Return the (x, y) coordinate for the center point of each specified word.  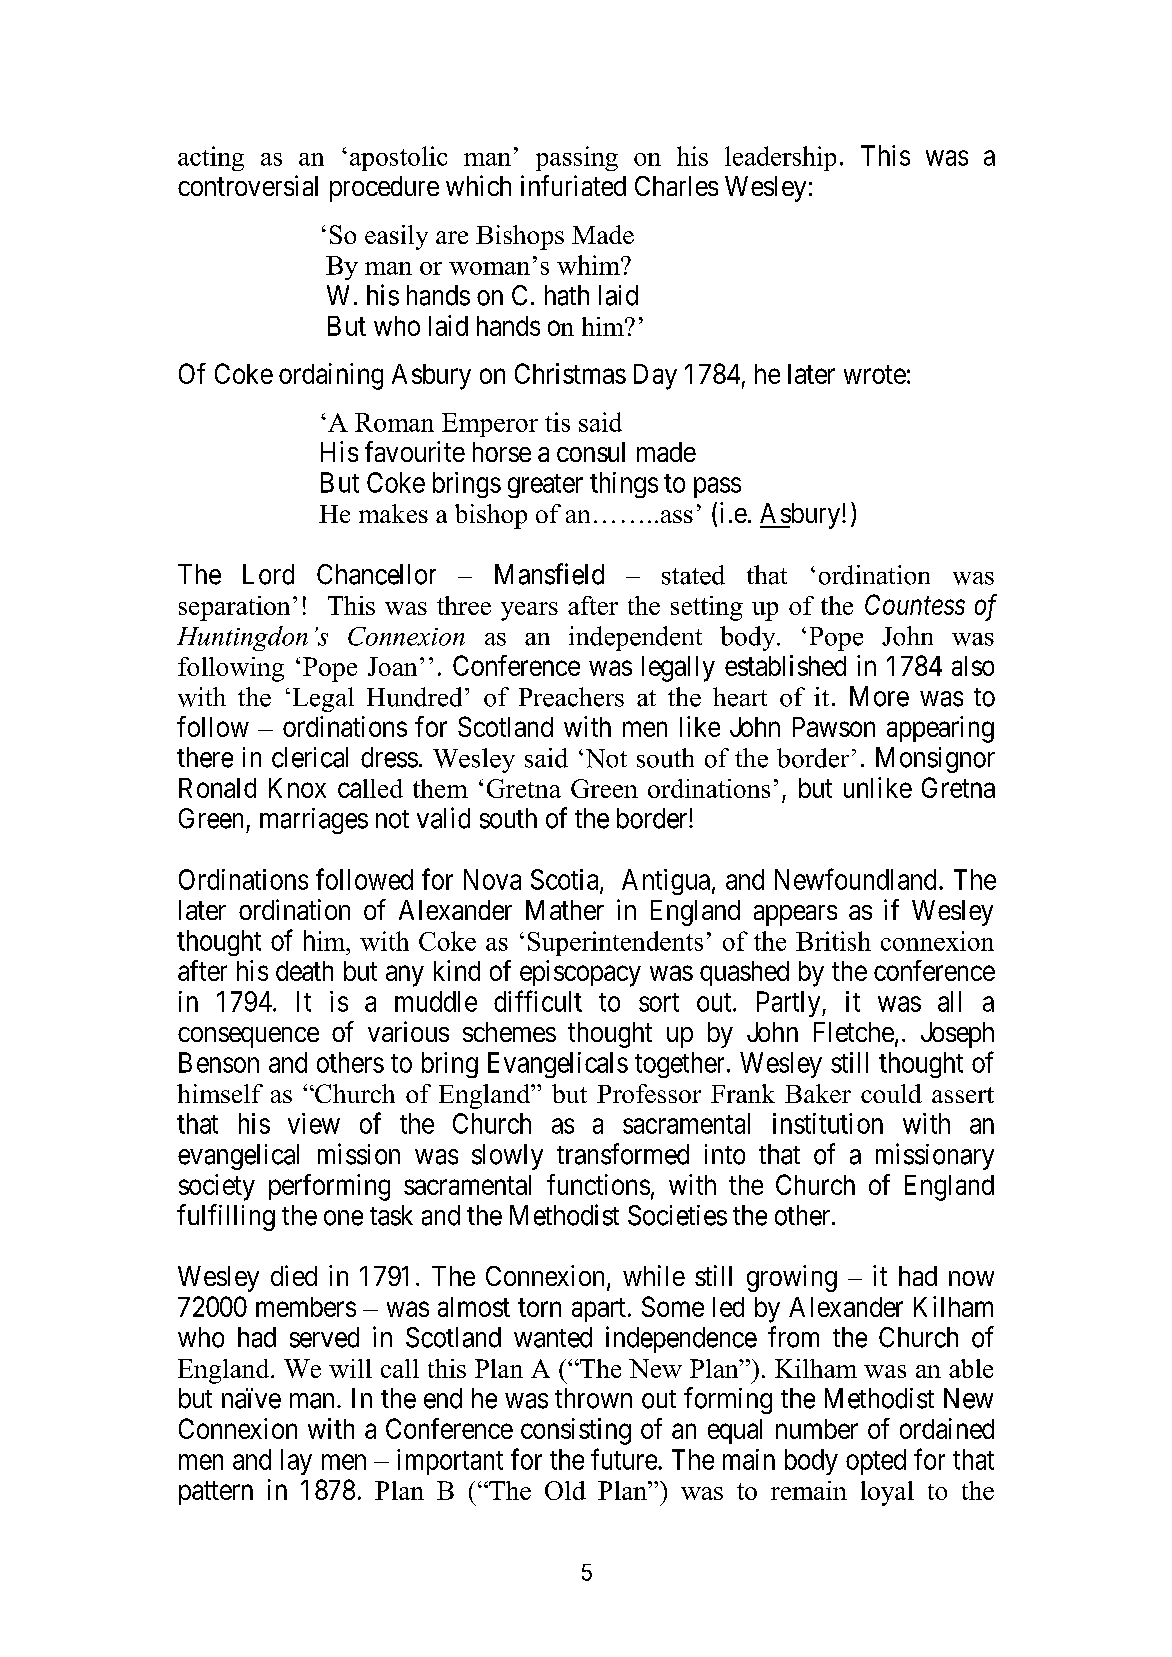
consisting (576, 1431)
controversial (248, 185)
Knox (297, 788)
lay (296, 1462)
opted (876, 1462)
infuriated (573, 185)
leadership (780, 158)
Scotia (566, 880)
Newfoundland (855, 879)
